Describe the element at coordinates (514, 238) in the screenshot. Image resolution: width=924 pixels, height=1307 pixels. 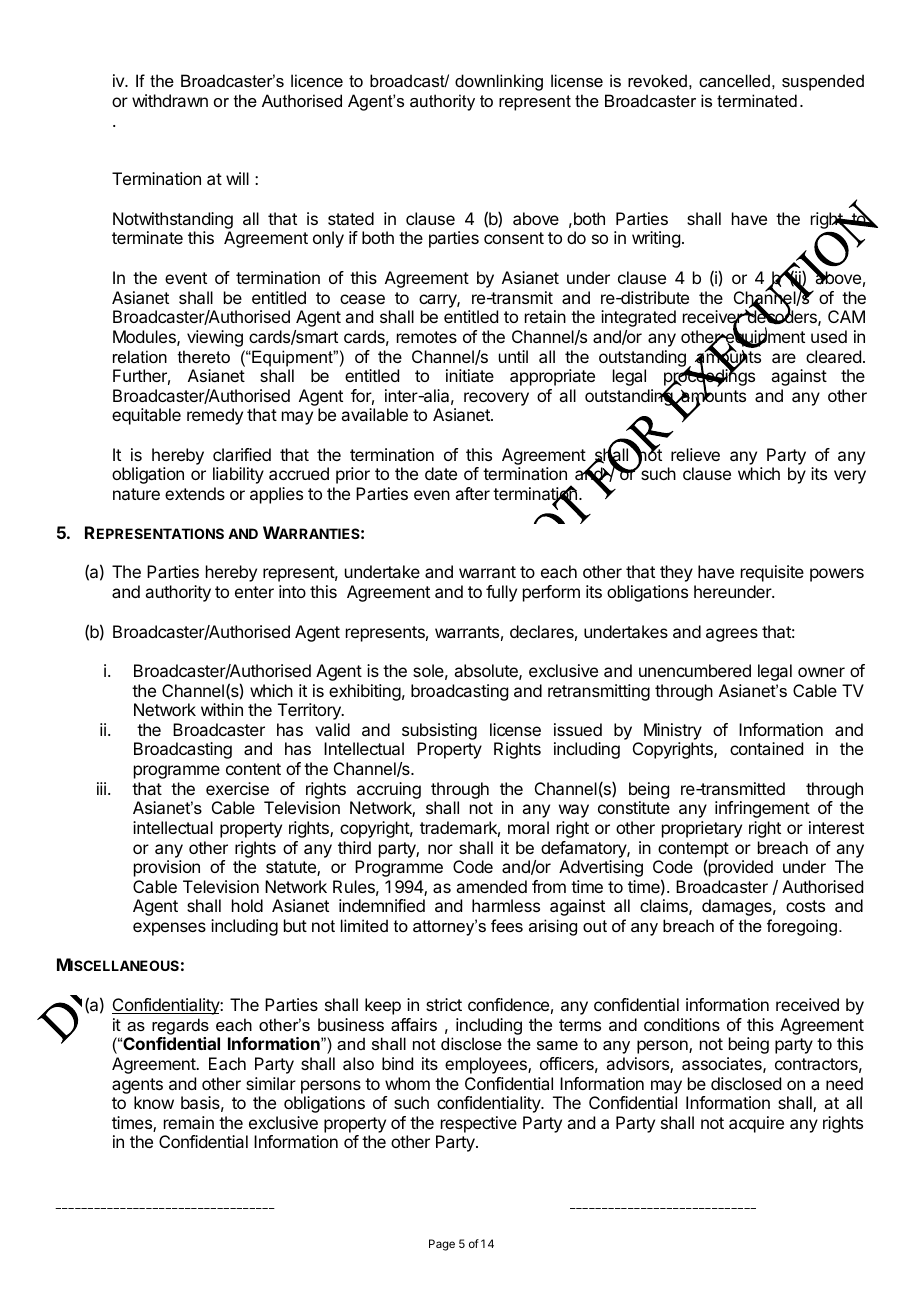
I see `consent` at that location.
